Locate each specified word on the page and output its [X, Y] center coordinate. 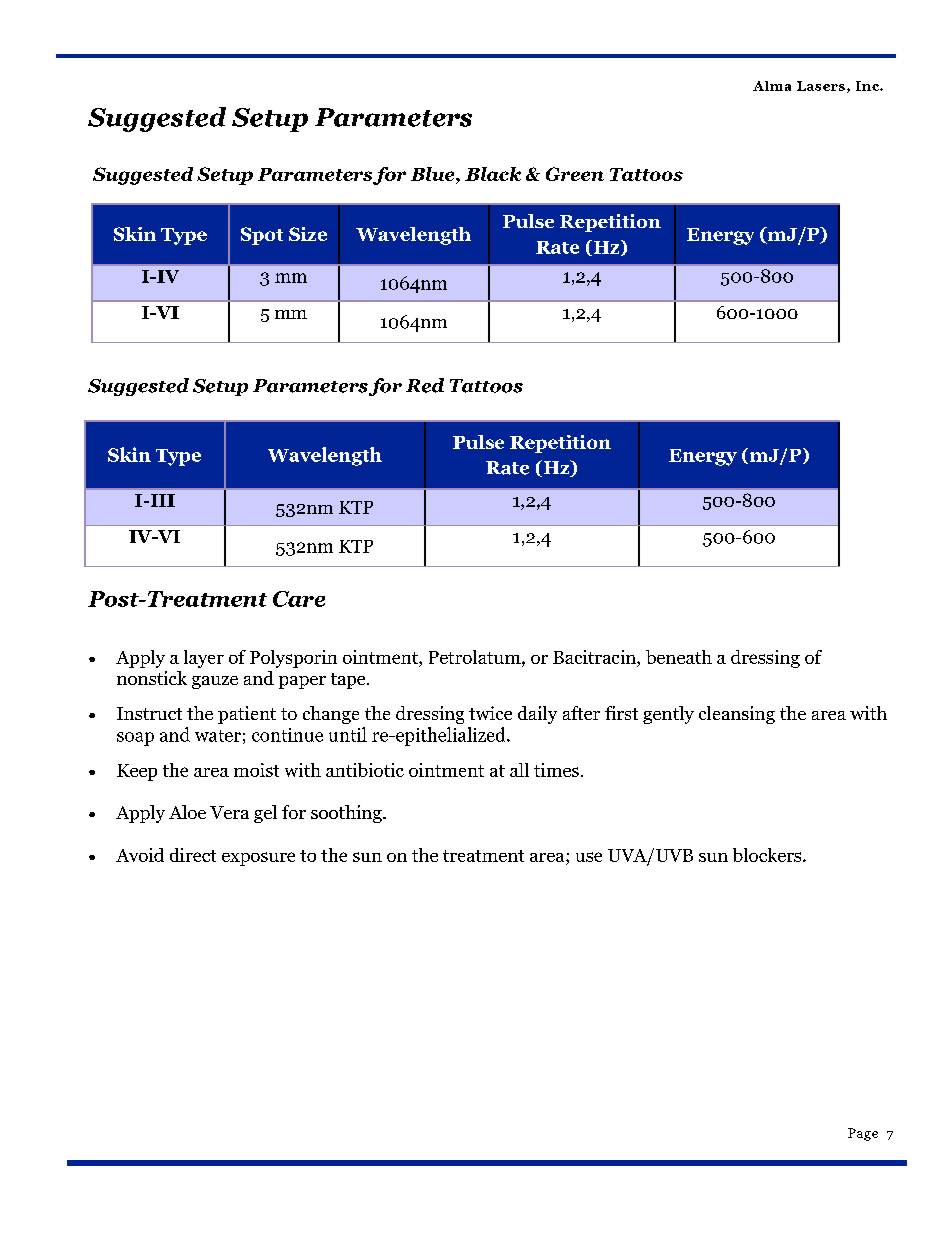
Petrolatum [476, 657]
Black [493, 174]
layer [204, 659]
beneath [679, 657]
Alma [772, 86]
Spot [262, 236]
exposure [258, 859]
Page [863, 1134]
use [589, 857]
